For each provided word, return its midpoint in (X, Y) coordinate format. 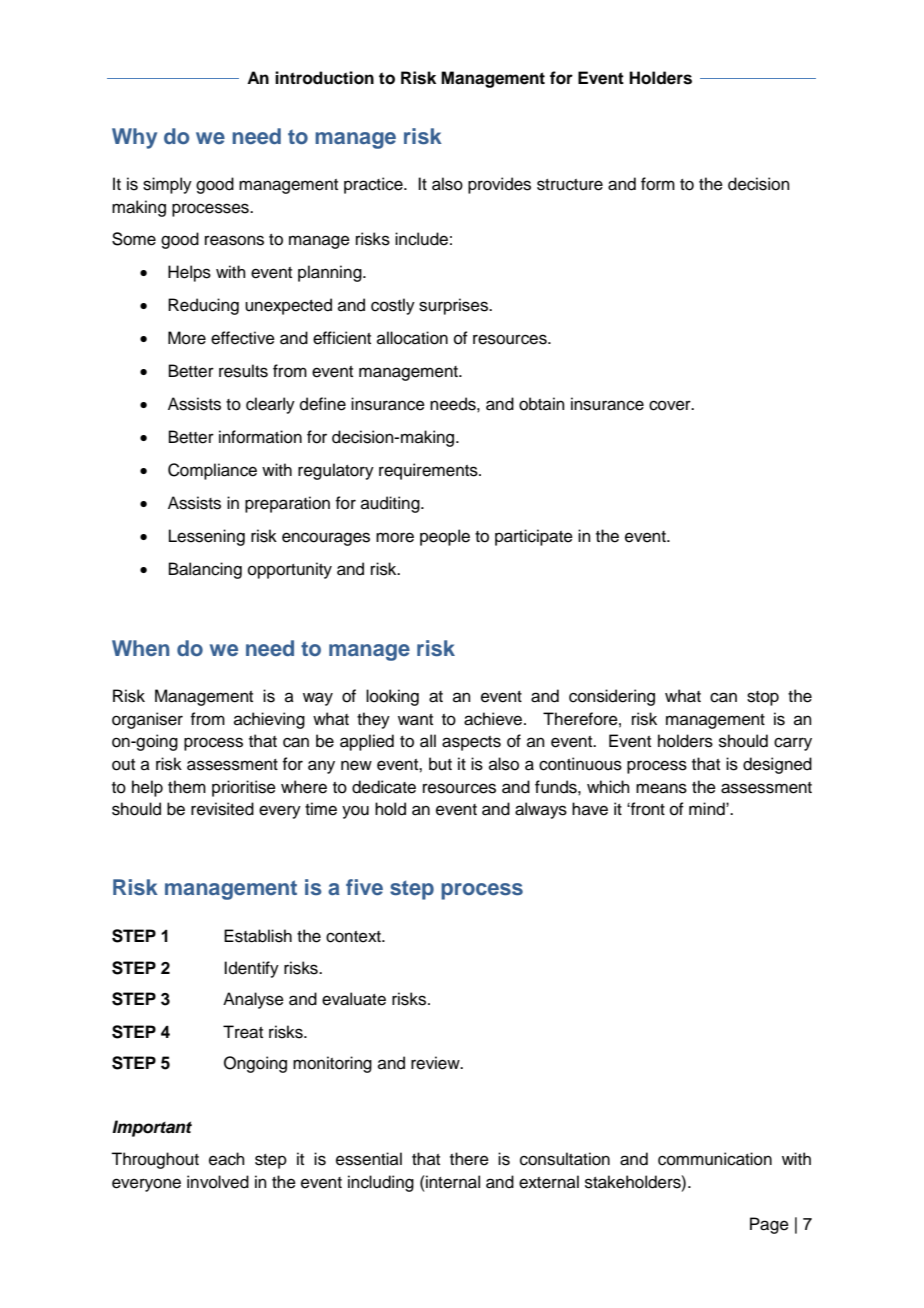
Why (134, 138)
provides (499, 185)
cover (671, 405)
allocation (412, 338)
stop (763, 698)
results (243, 371)
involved (218, 1182)
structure (570, 185)
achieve (494, 719)
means (661, 788)
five (364, 887)
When (140, 648)
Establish (258, 936)
